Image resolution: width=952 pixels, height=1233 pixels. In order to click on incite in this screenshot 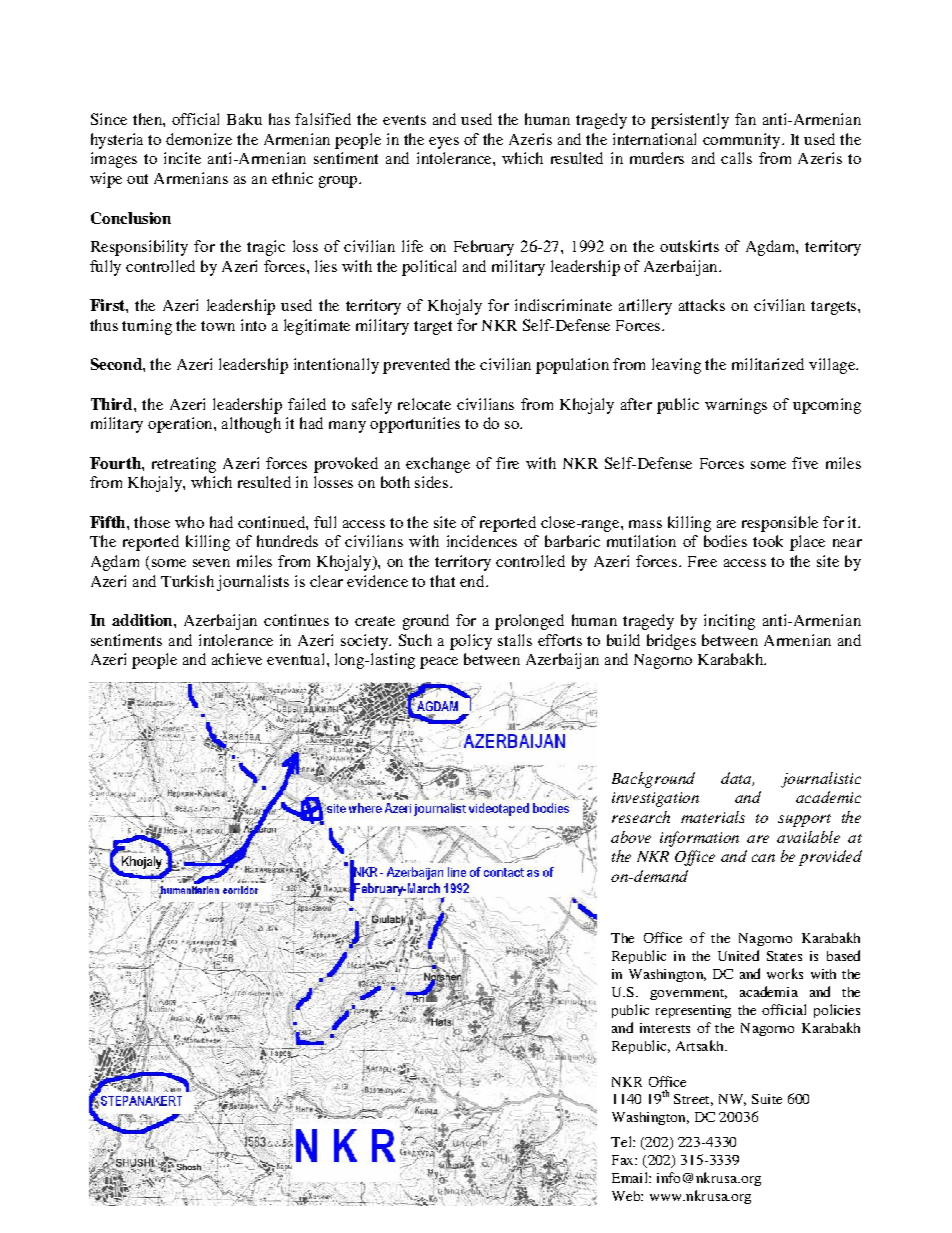, I will do `click(182, 158)`.
